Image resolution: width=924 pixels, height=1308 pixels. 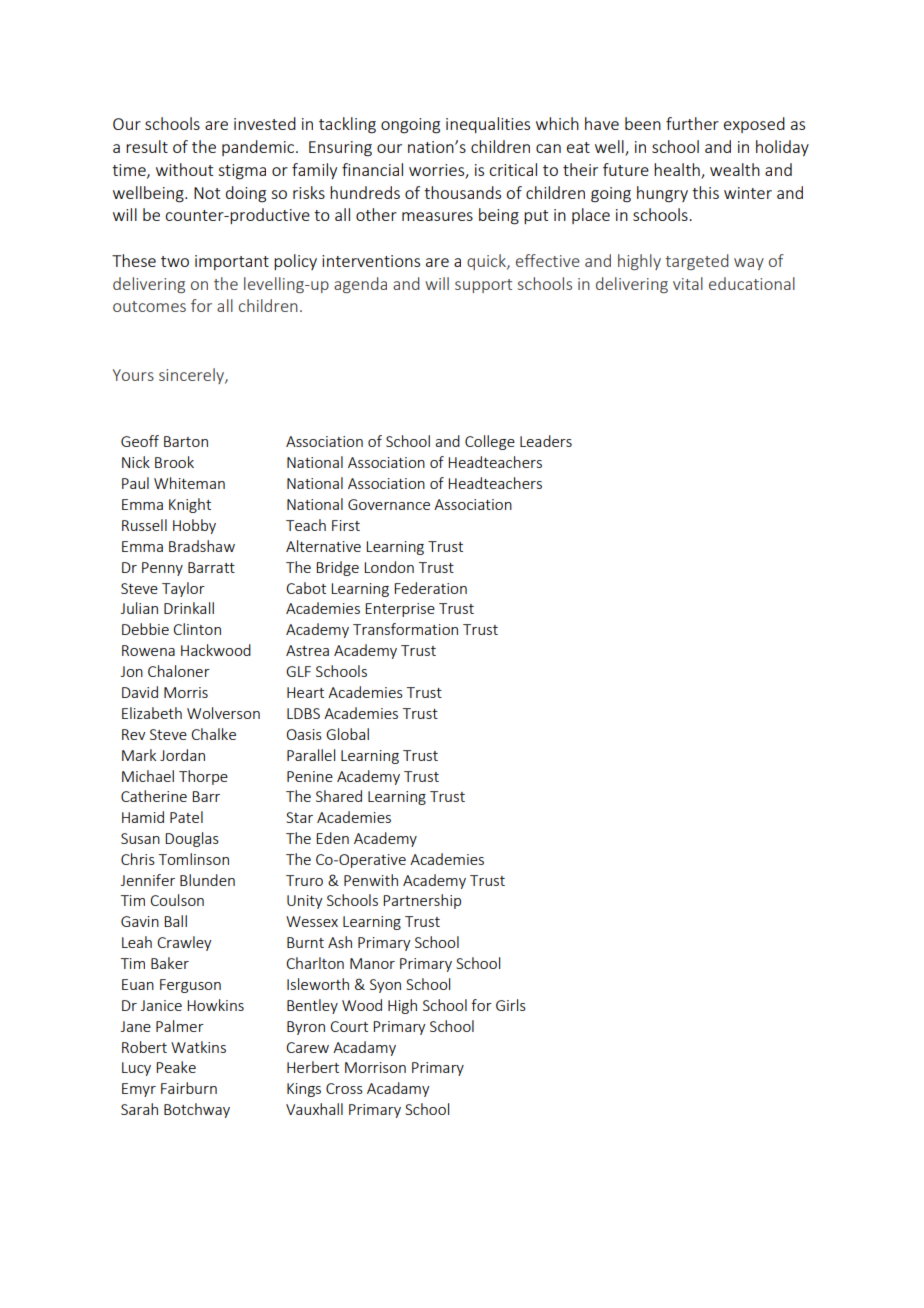 I want to click on without, so click(x=184, y=169).
